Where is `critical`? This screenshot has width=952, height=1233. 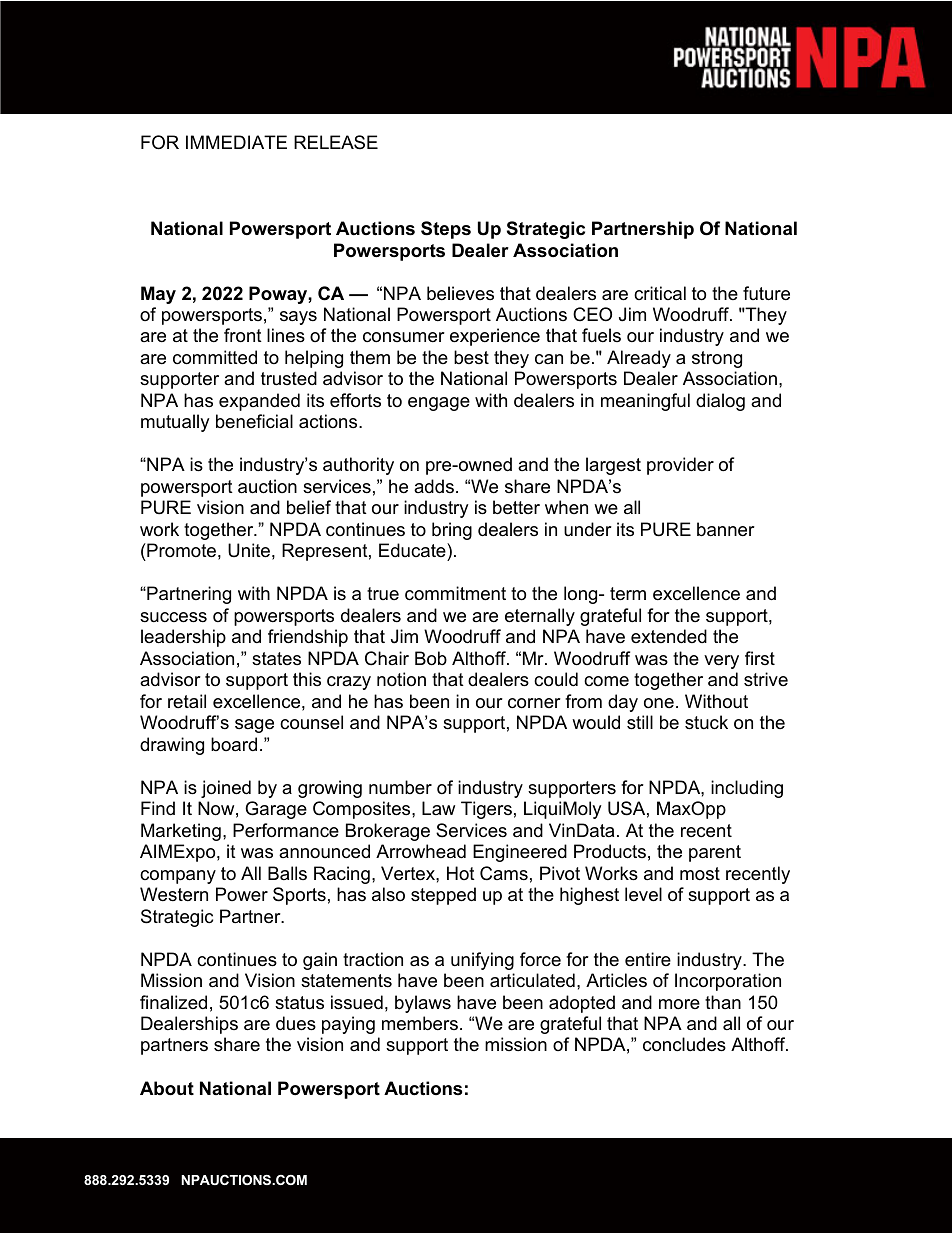
critical is located at coordinates (660, 293).
